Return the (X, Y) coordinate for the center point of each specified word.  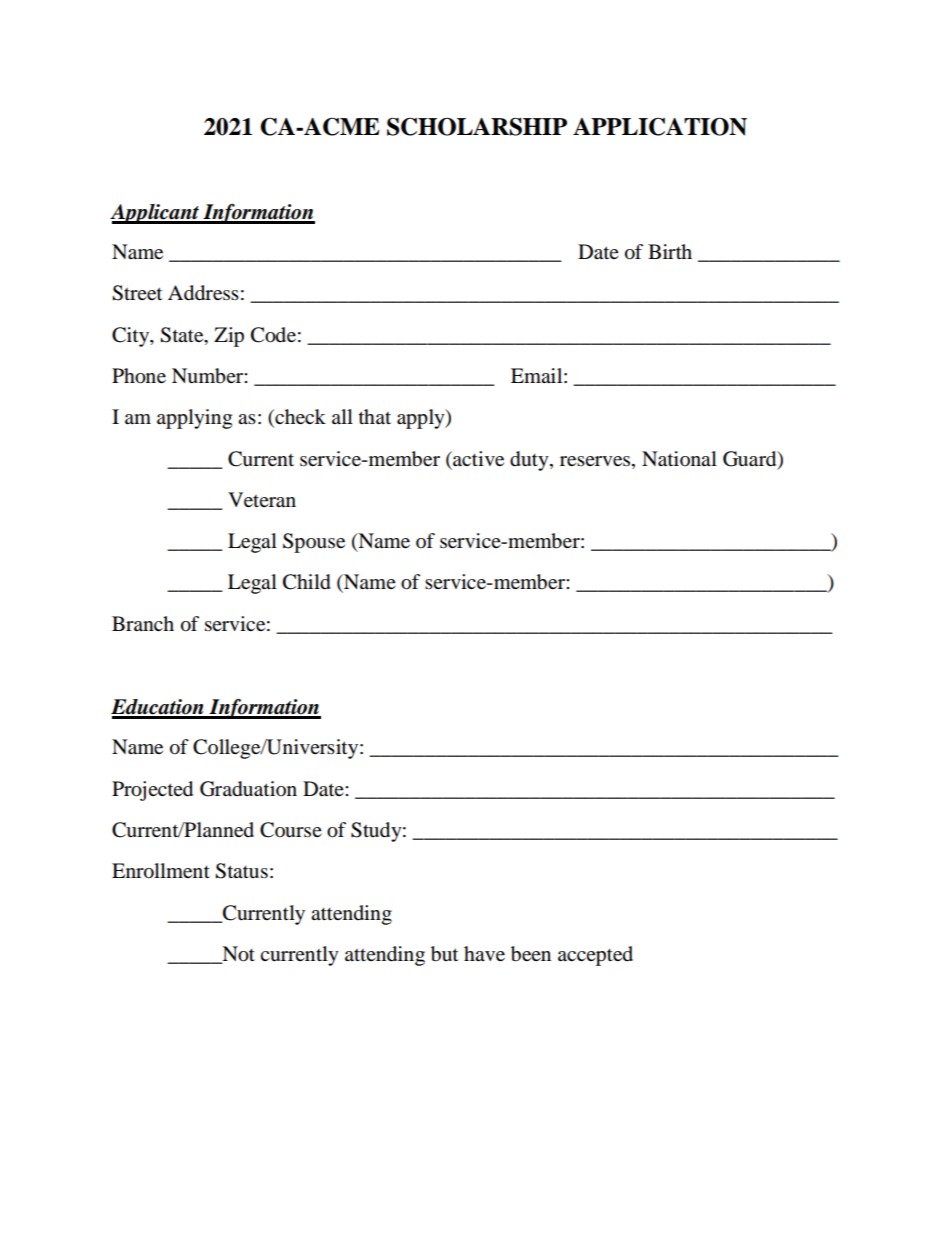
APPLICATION (660, 126)
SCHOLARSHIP (477, 126)
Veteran (262, 500)
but (444, 954)
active (477, 458)
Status (241, 871)
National (679, 459)
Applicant (155, 214)
